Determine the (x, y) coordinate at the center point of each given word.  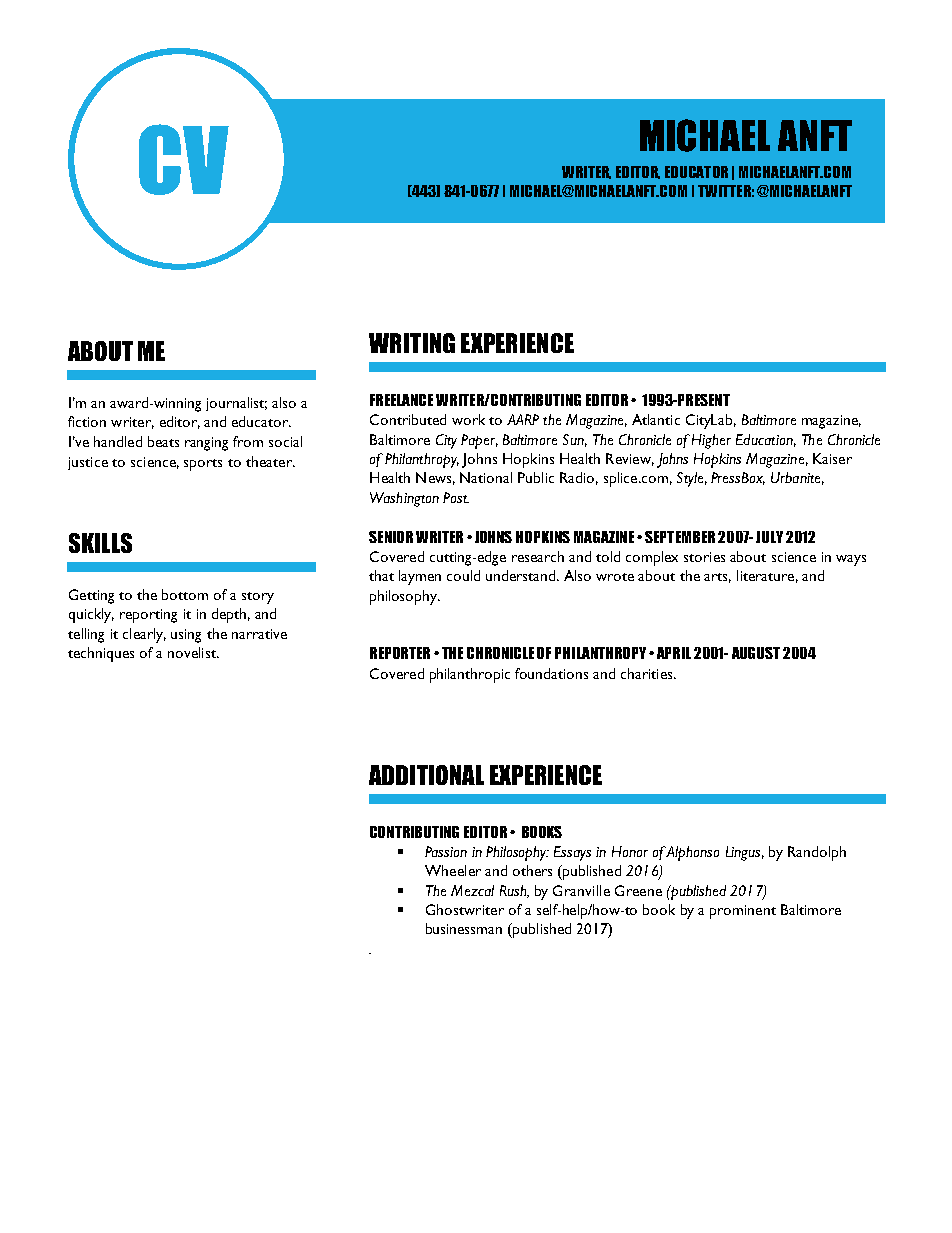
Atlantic (656, 419)
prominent (743, 912)
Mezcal (472, 890)
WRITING (412, 343)
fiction (87, 421)
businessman (464, 928)
